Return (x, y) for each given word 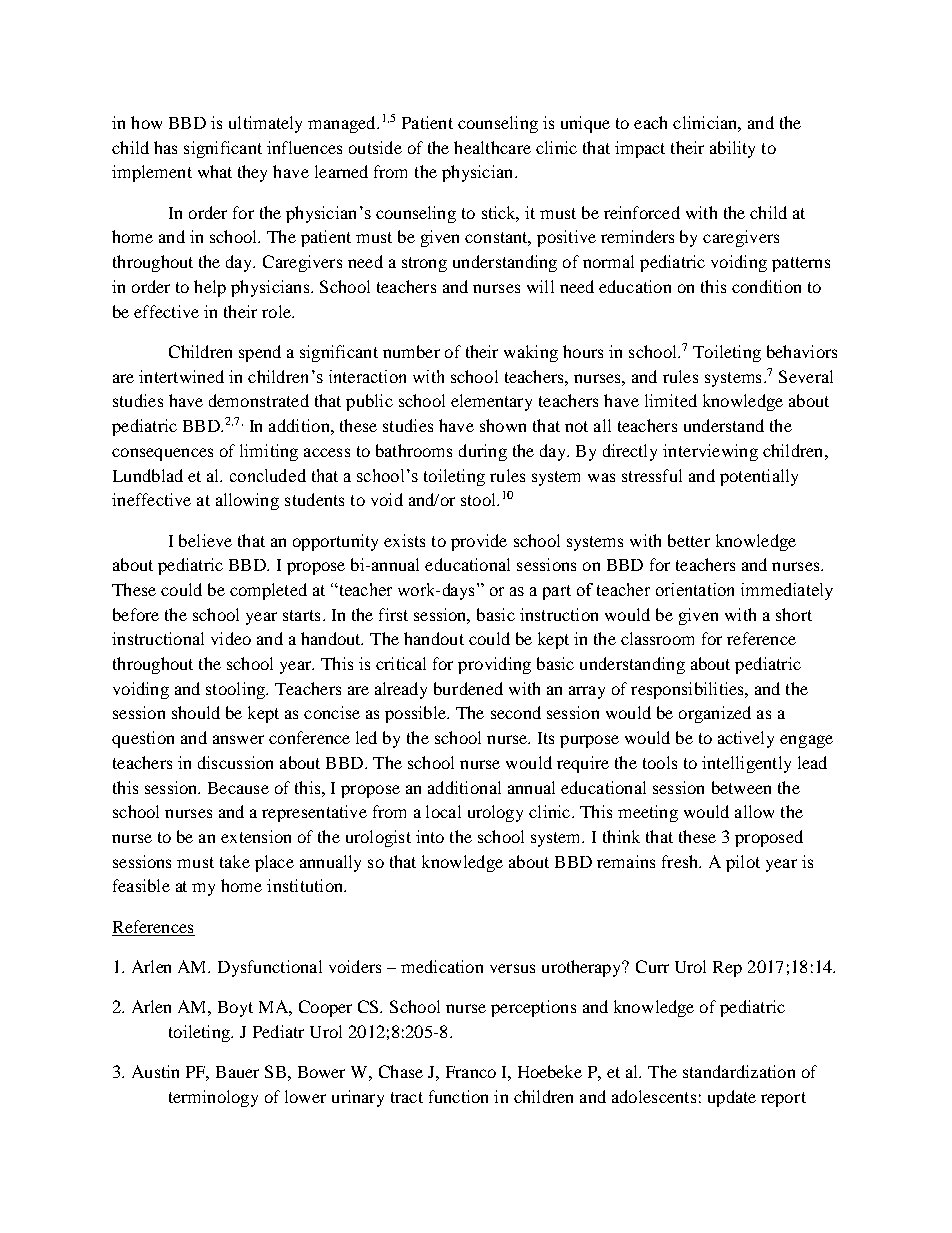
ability (732, 149)
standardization (739, 1071)
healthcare (492, 147)
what (215, 171)
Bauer (237, 1072)
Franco (471, 1072)
